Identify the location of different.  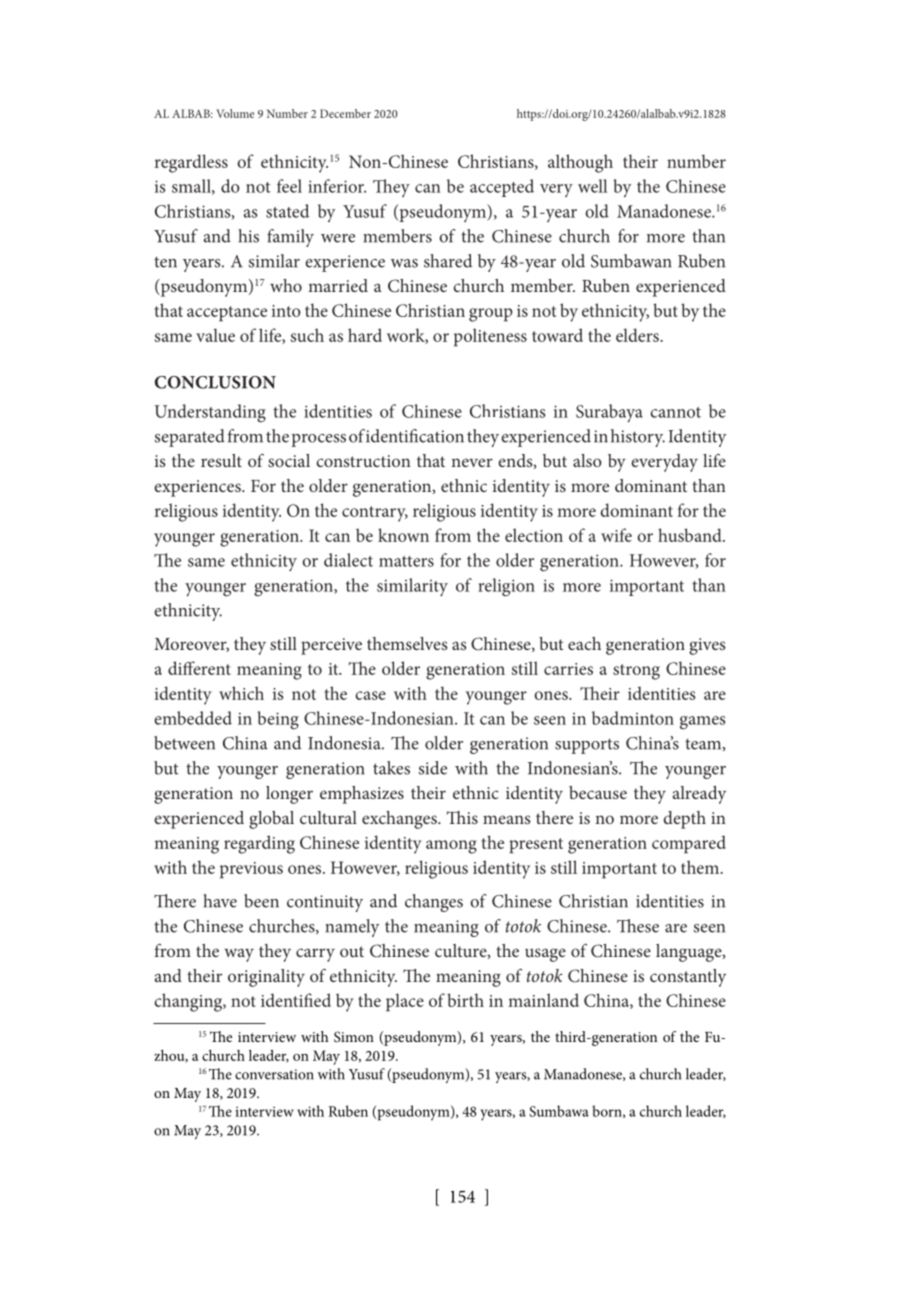
(199, 668).
